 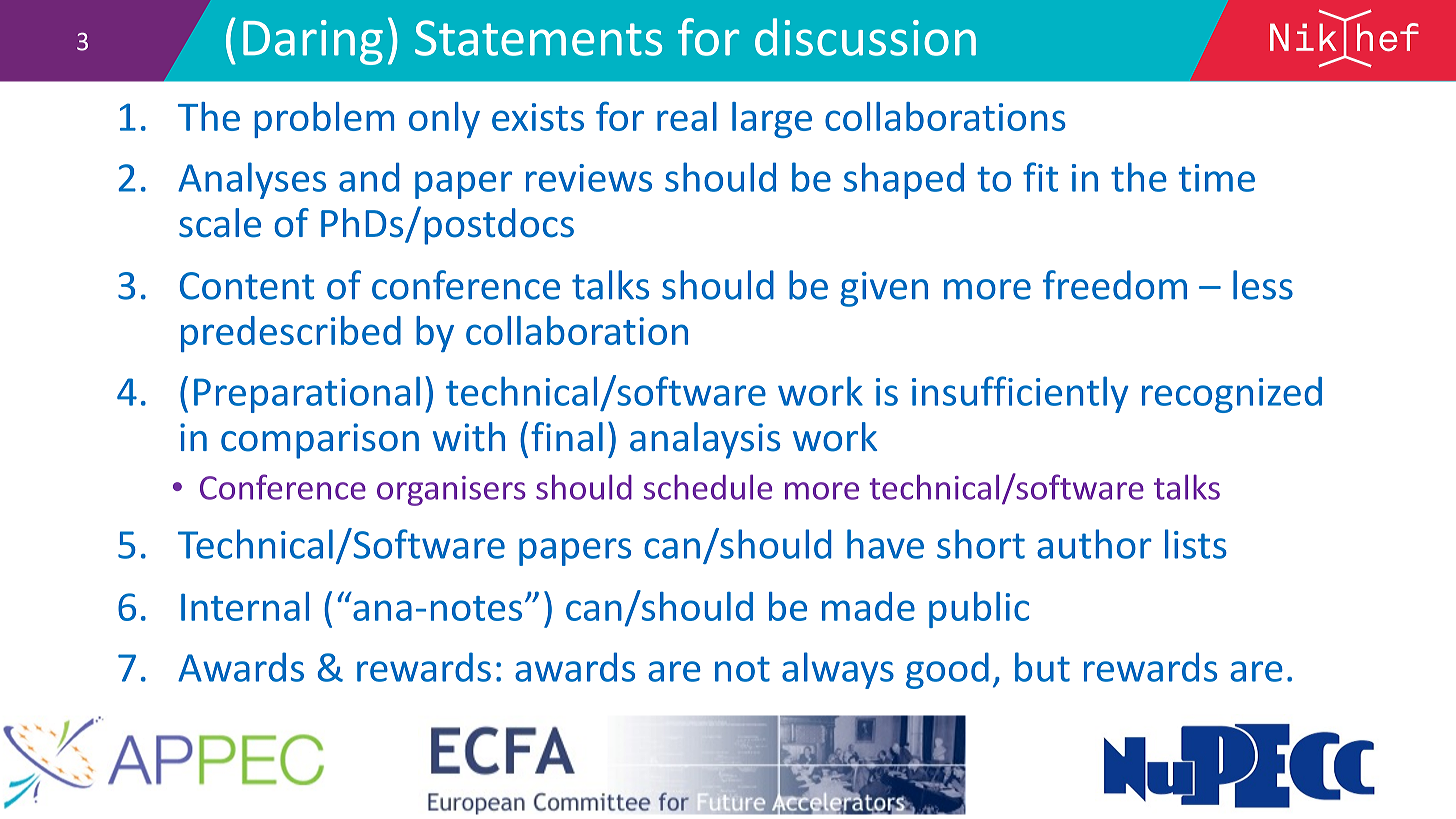 What do you see at coordinates (313, 42) in the page?
I see `Daring` at bounding box center [313, 42].
